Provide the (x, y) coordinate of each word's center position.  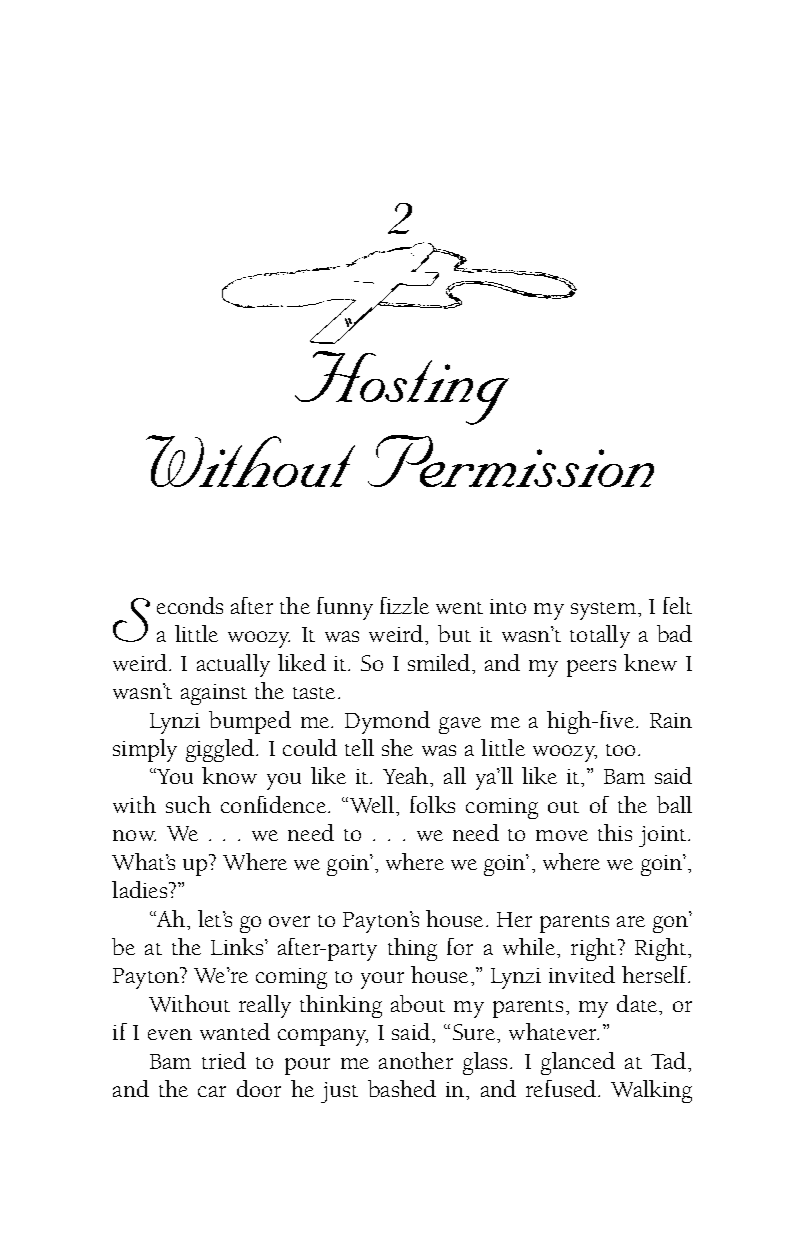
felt (677, 605)
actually (233, 665)
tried (224, 1060)
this (615, 832)
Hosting (402, 388)
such (188, 804)
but (454, 633)
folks (432, 804)
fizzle (404, 605)
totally (600, 636)
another (416, 1060)
